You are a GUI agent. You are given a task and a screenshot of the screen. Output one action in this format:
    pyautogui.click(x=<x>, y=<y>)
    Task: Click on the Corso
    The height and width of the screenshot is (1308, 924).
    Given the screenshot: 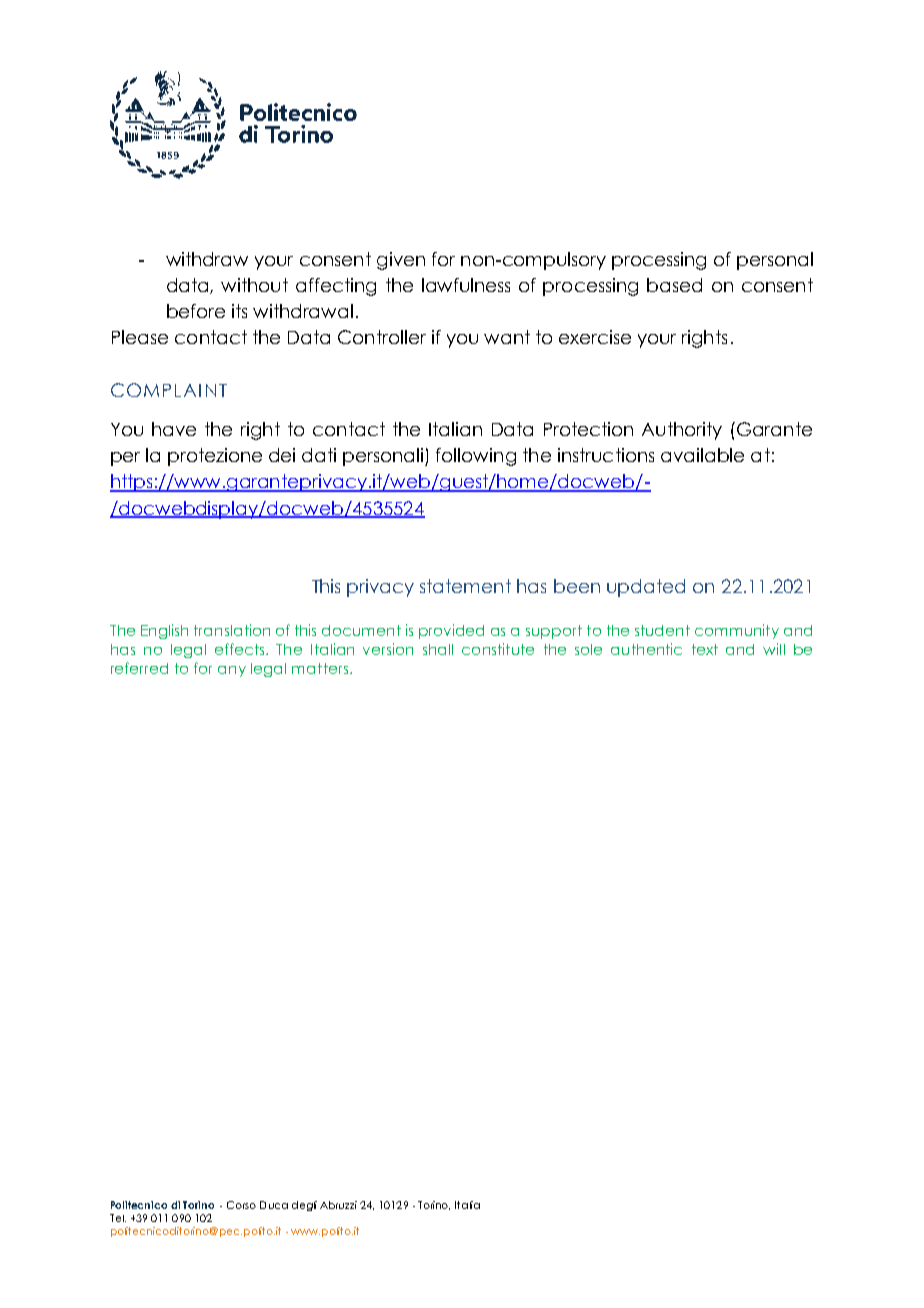 What is the action you would take?
    pyautogui.click(x=241, y=1205)
